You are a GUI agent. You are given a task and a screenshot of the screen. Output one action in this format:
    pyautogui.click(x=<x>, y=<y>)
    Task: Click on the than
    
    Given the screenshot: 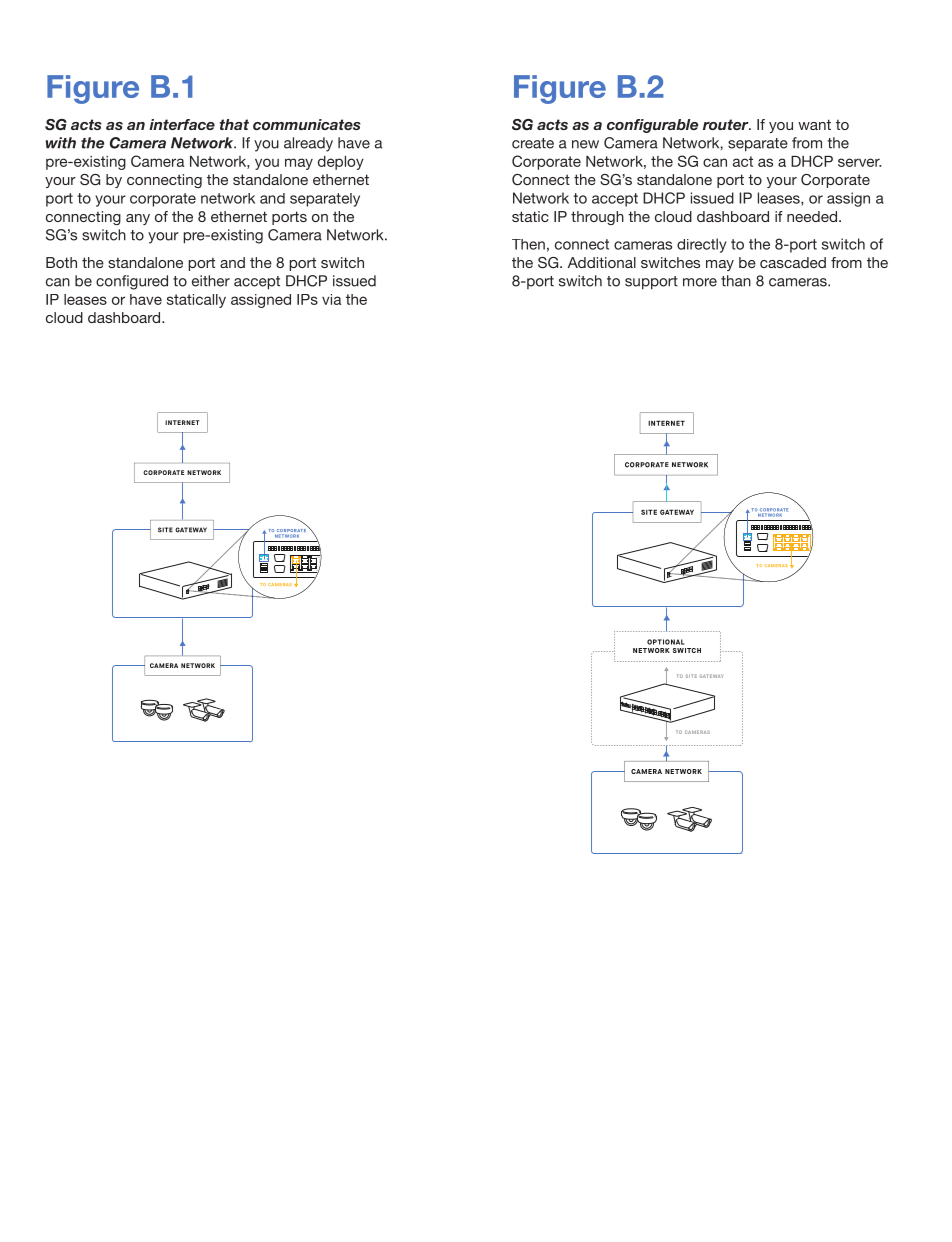 What is the action you would take?
    pyautogui.click(x=736, y=281)
